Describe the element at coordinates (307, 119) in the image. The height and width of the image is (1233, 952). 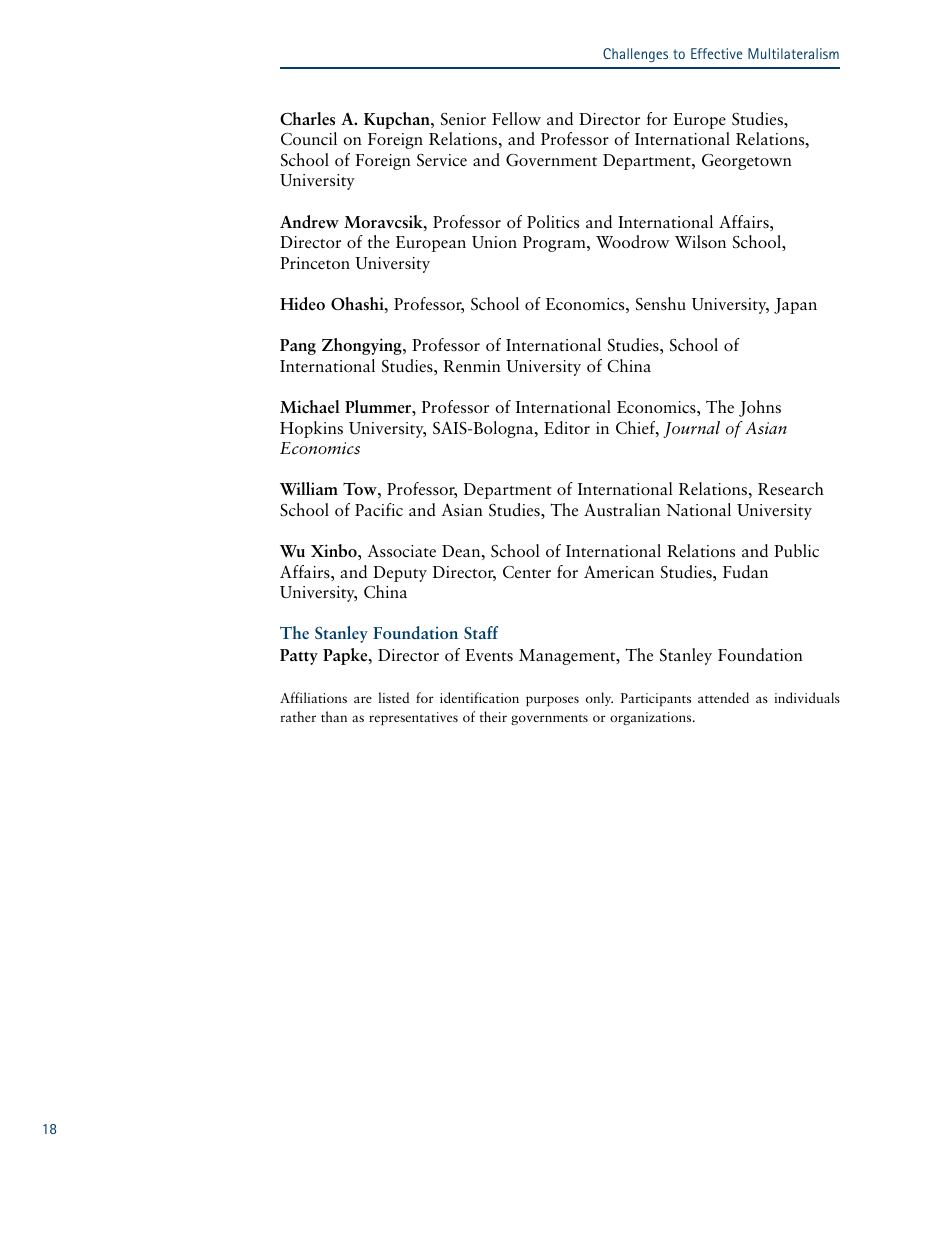
I see `Charles` at that location.
